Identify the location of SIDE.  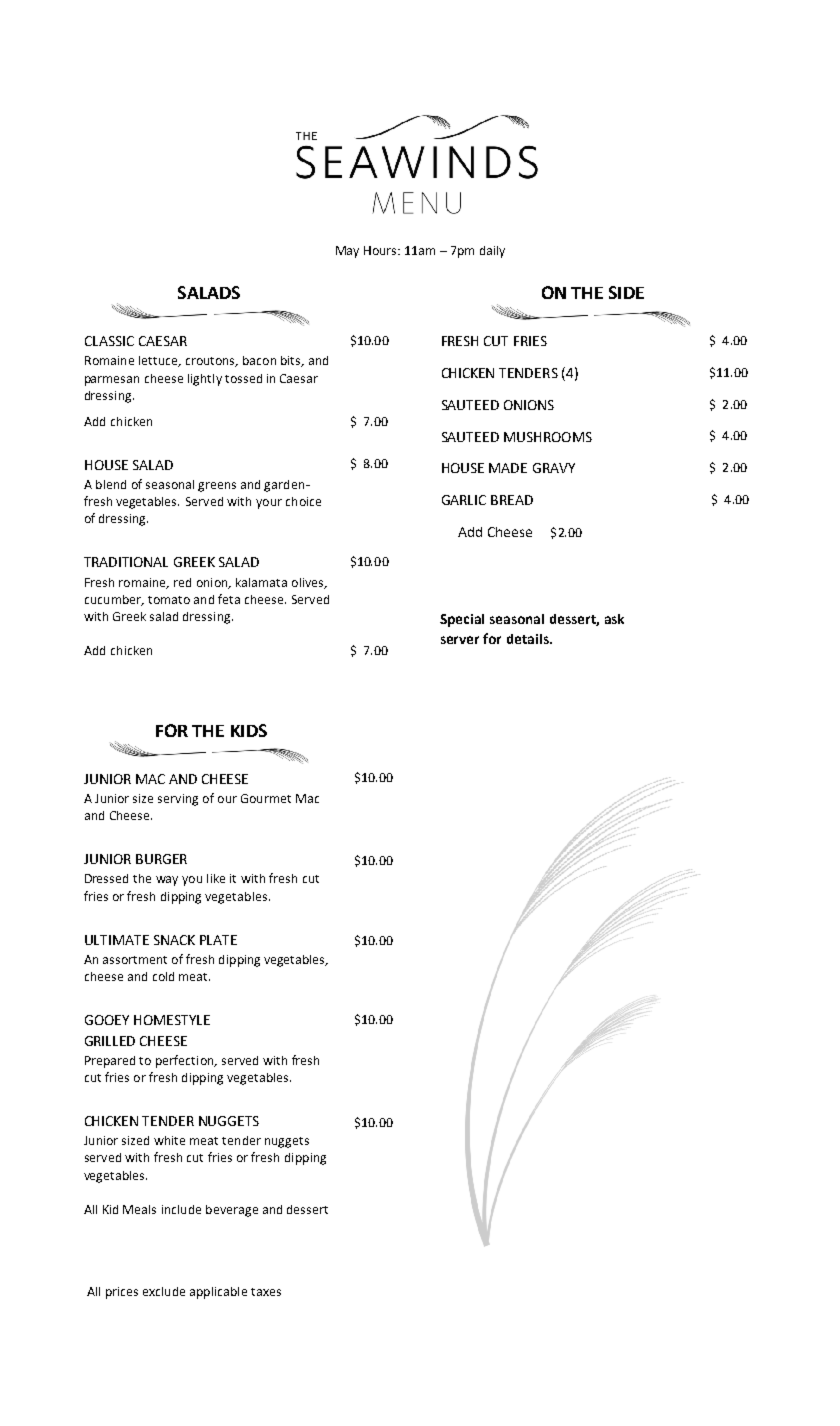
(626, 292).
